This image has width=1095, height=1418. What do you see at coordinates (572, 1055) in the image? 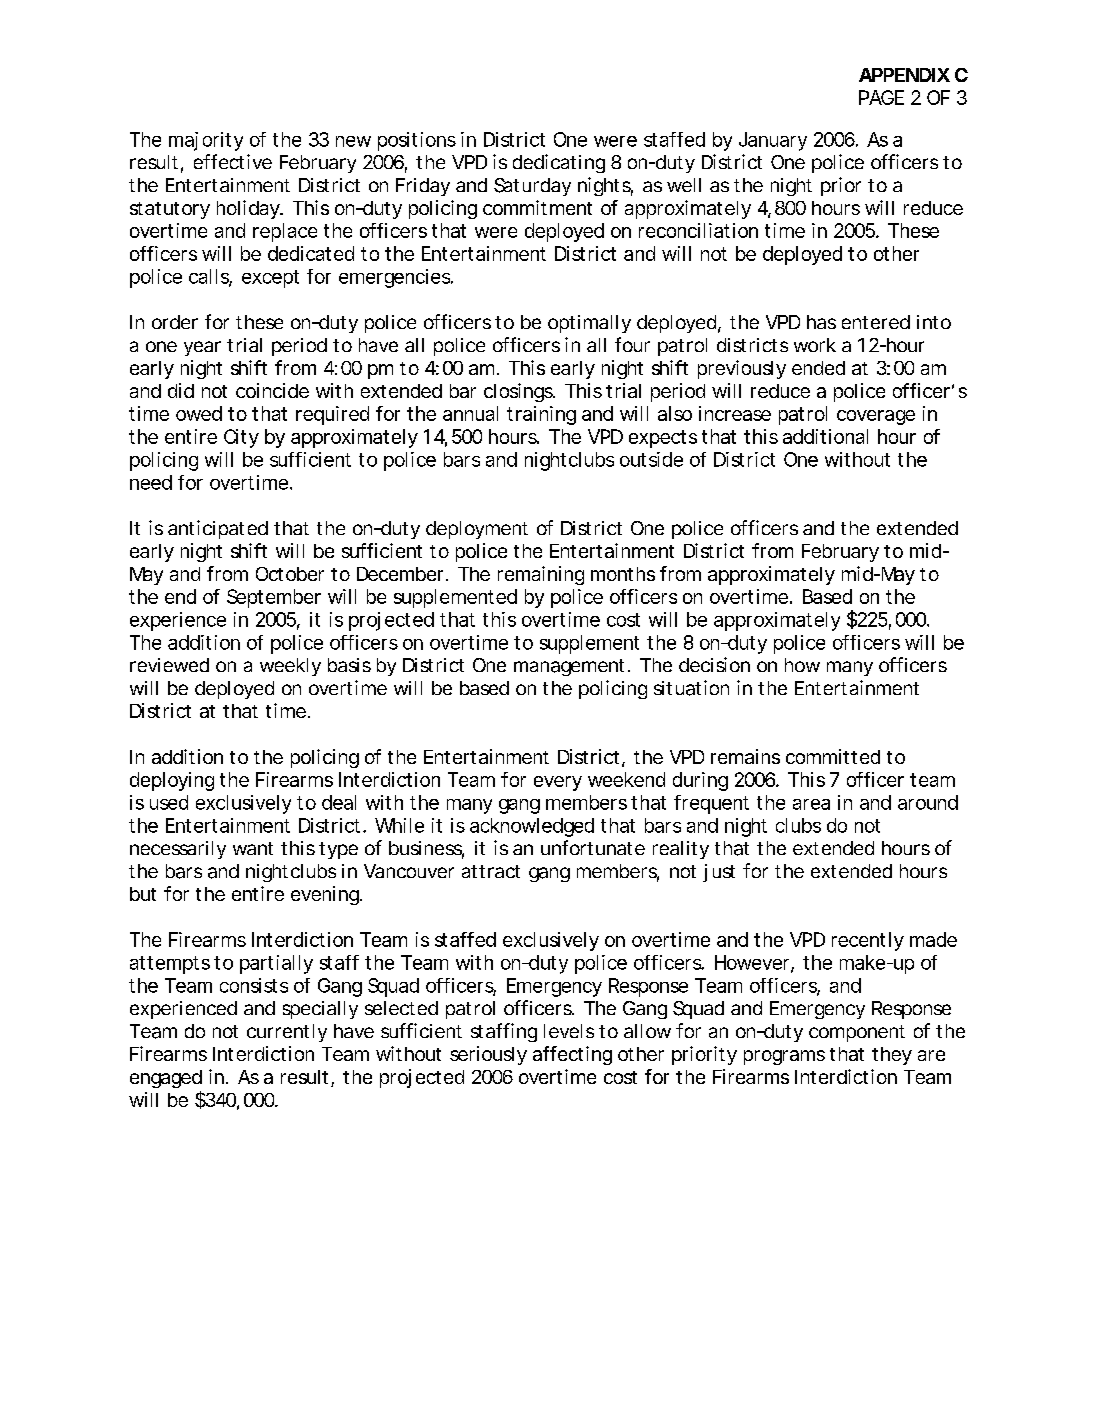
I see `affecting` at bounding box center [572, 1055].
